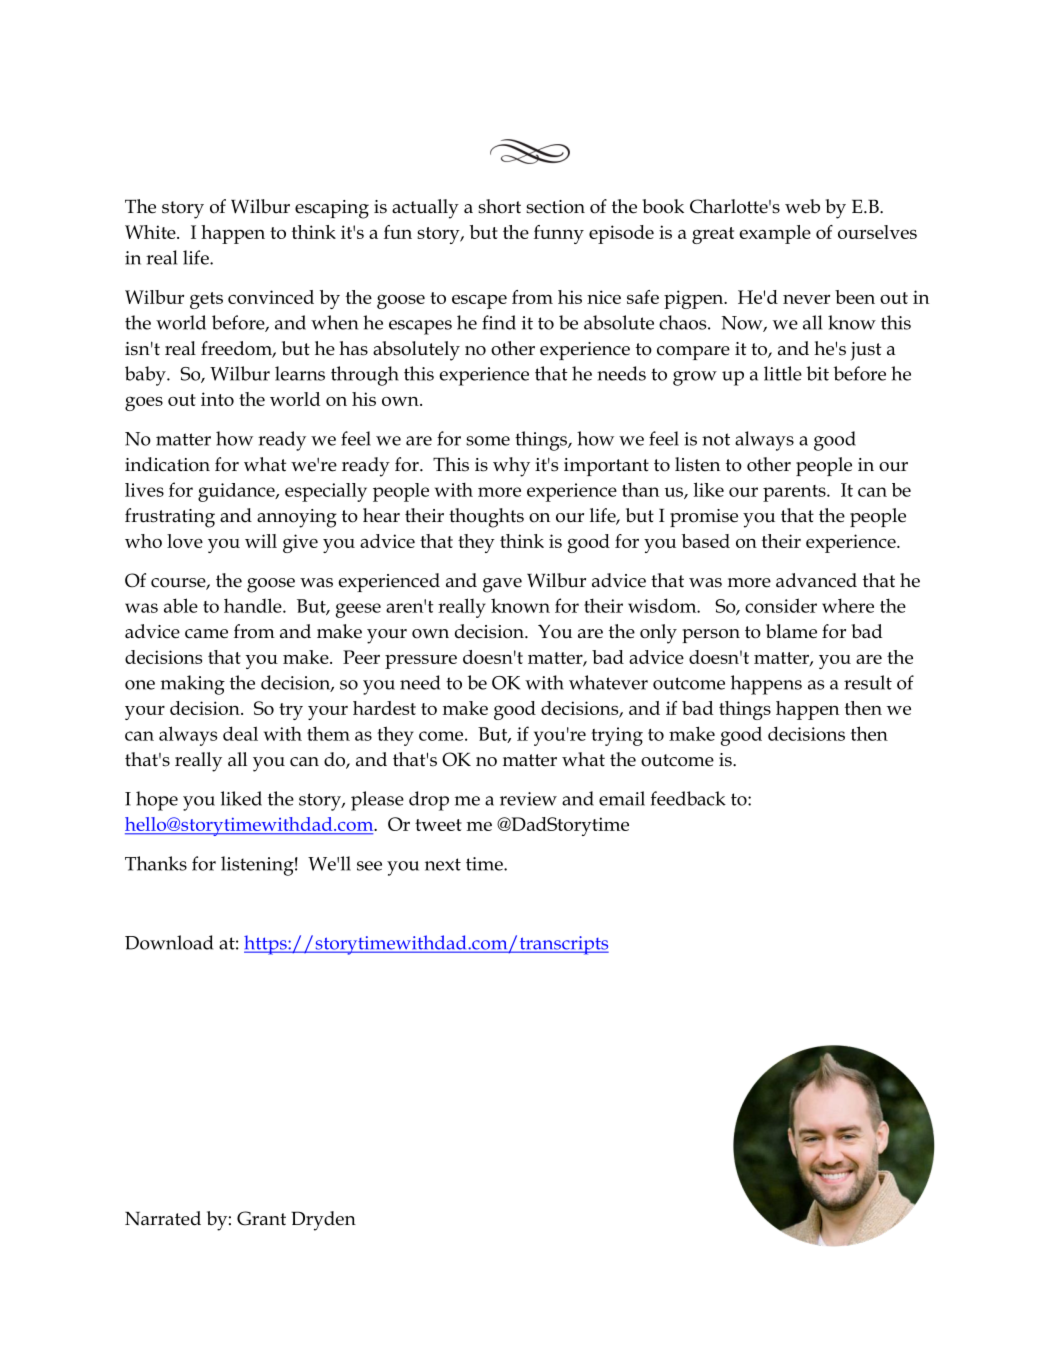  Describe the element at coordinates (622, 798) in the image. I see `email` at that location.
